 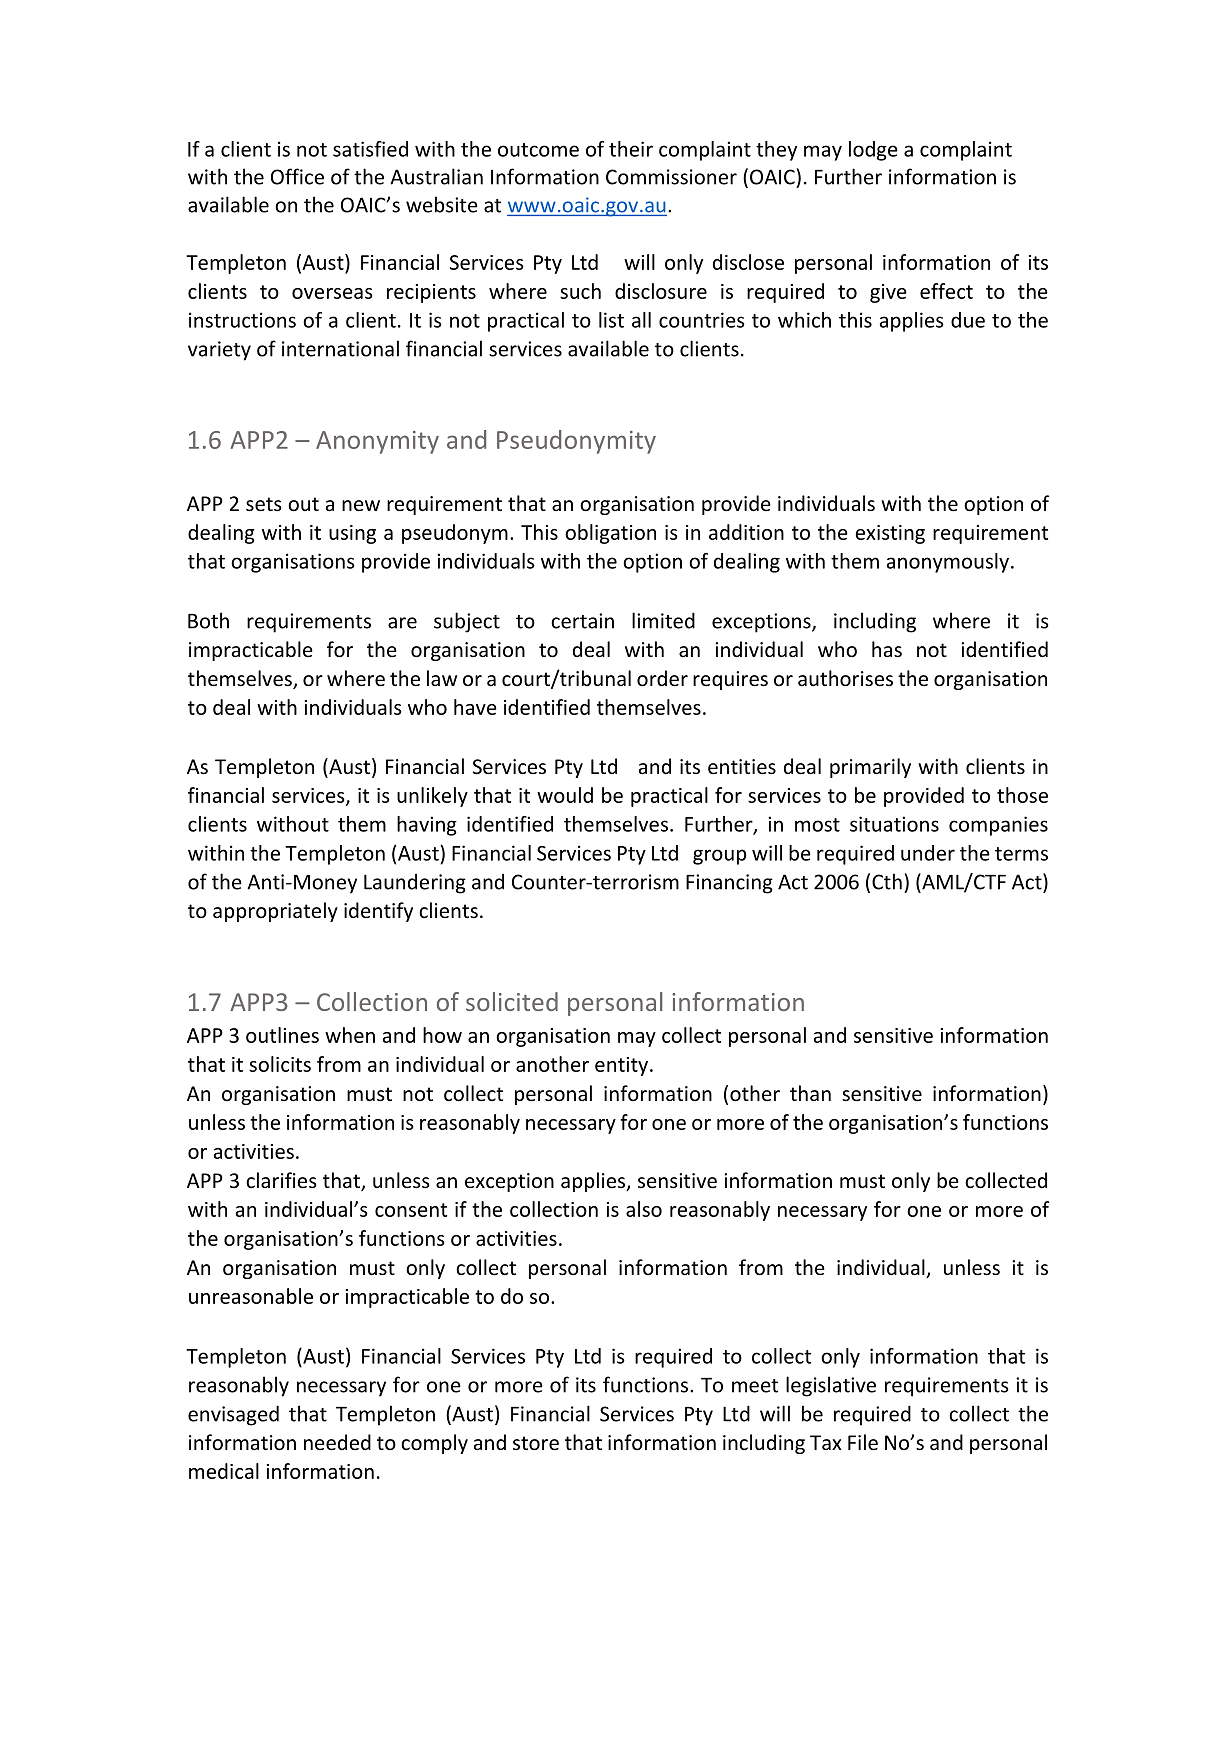 I want to click on lodge, so click(x=873, y=151).
